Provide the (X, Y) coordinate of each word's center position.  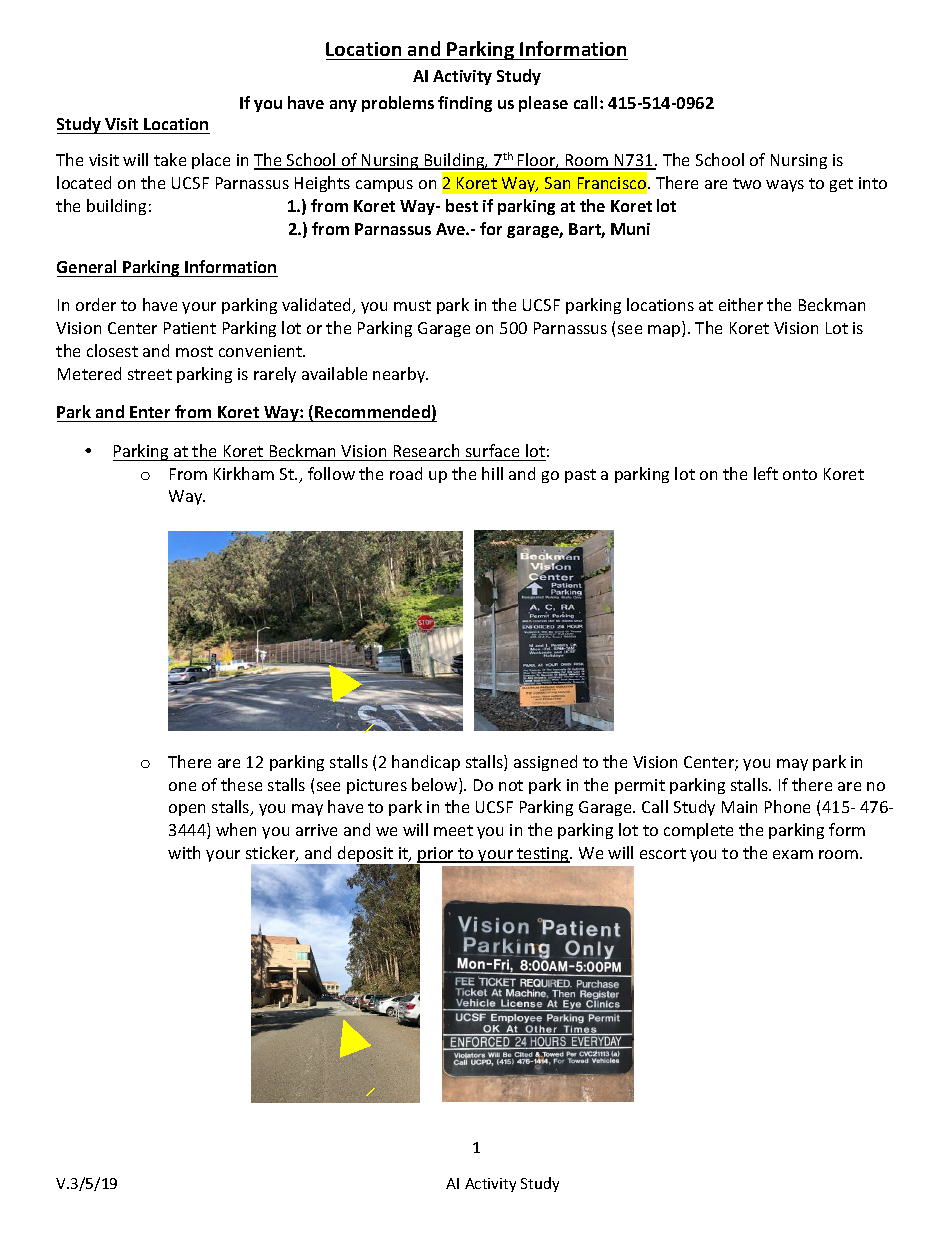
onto (800, 474)
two (747, 183)
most (194, 351)
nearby (400, 375)
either (741, 304)
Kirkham (244, 473)
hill (492, 473)
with (184, 852)
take (170, 159)
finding (465, 104)
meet (453, 830)
